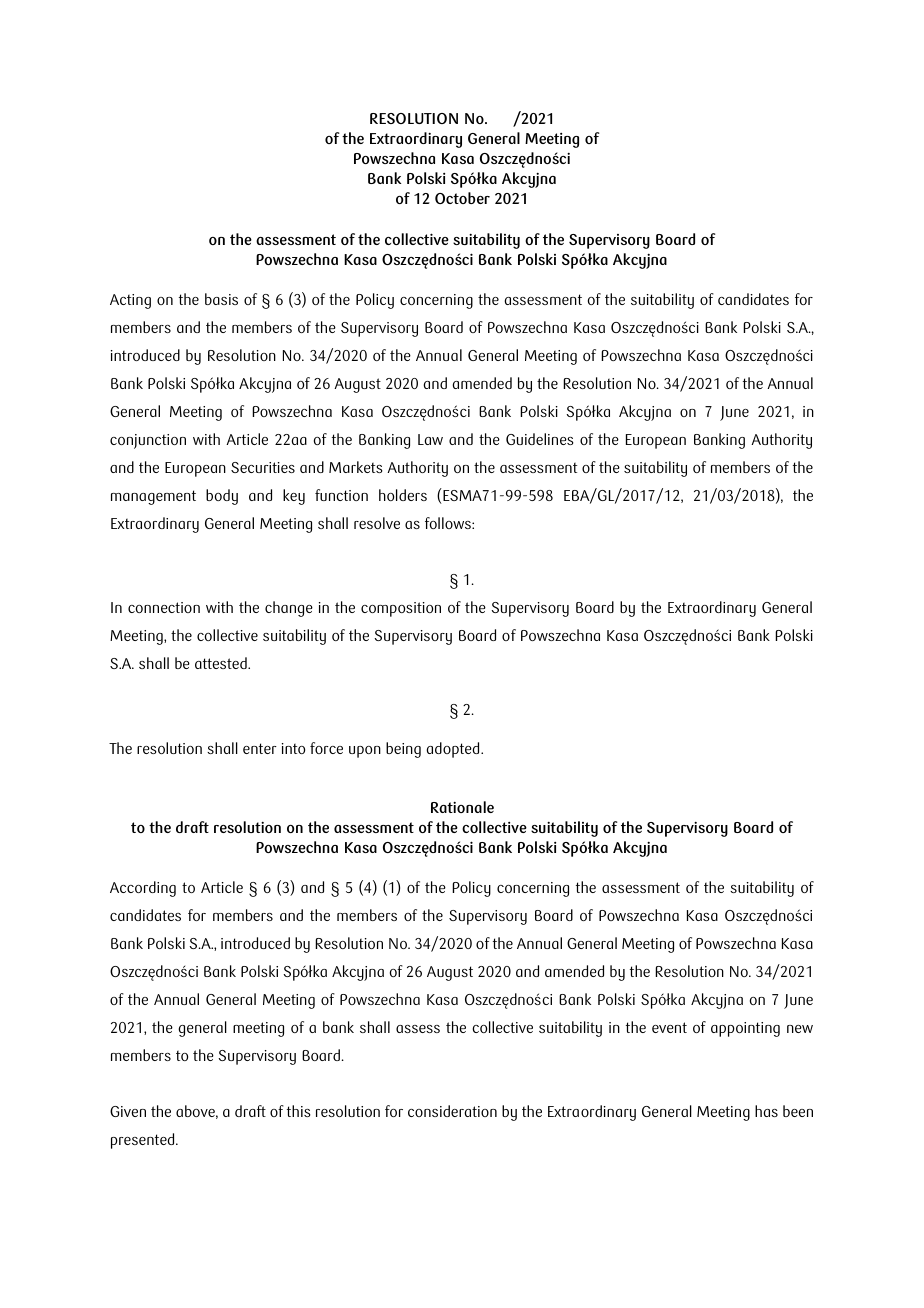 Image resolution: width=924 pixels, height=1308 pixels. I want to click on attested, so click(222, 663).
